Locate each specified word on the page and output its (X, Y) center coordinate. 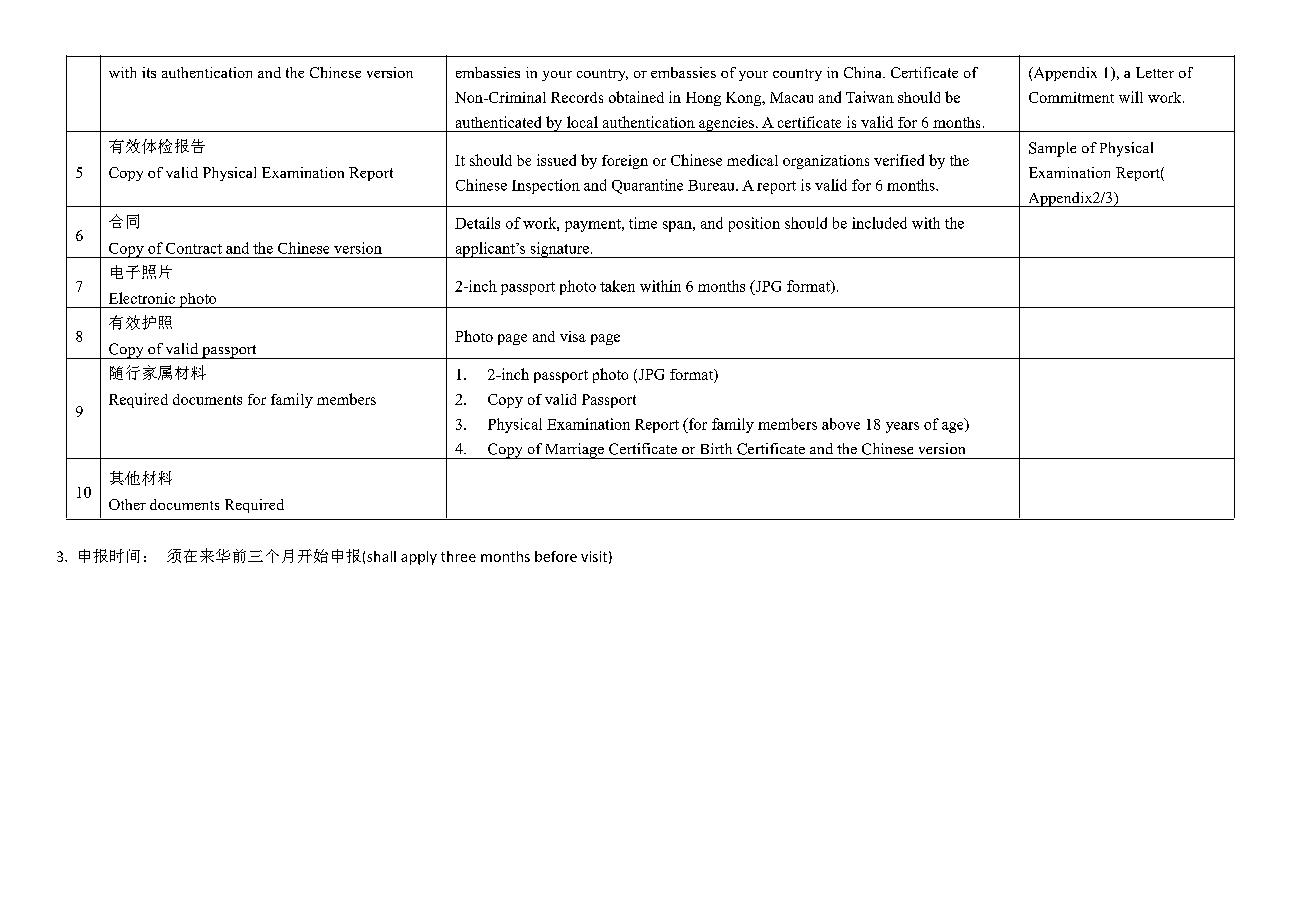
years (902, 427)
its (149, 72)
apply (419, 558)
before (556, 556)
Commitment (1071, 97)
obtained (636, 97)
